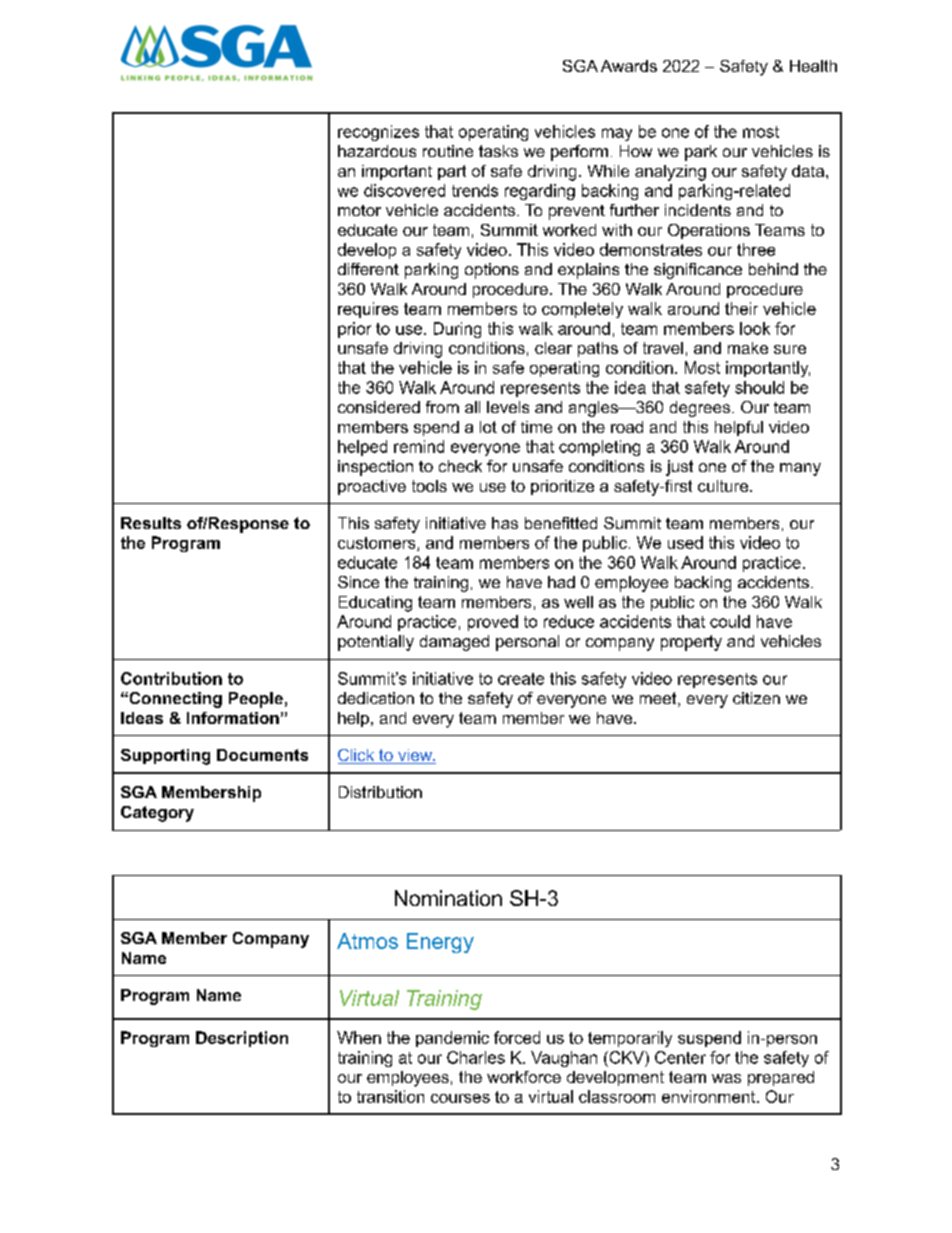 The width and height of the page is (952, 1233). I want to click on Results, so click(151, 523).
